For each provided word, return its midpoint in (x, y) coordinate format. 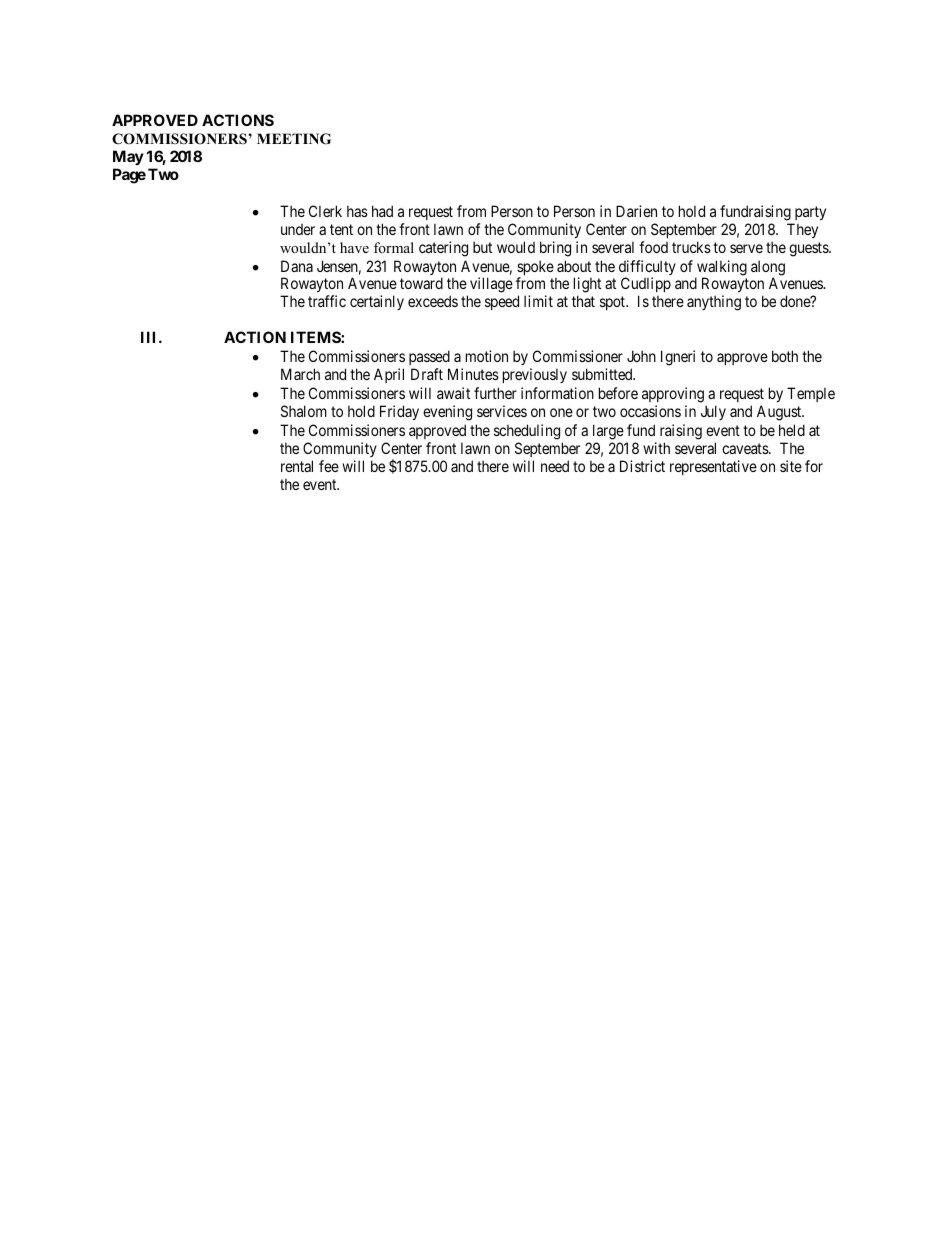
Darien (636, 211)
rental (297, 466)
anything (714, 303)
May (128, 157)
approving (673, 395)
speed (502, 302)
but (482, 247)
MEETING (294, 139)
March (300, 374)
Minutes (473, 374)
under (298, 229)
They (802, 230)
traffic (327, 301)
